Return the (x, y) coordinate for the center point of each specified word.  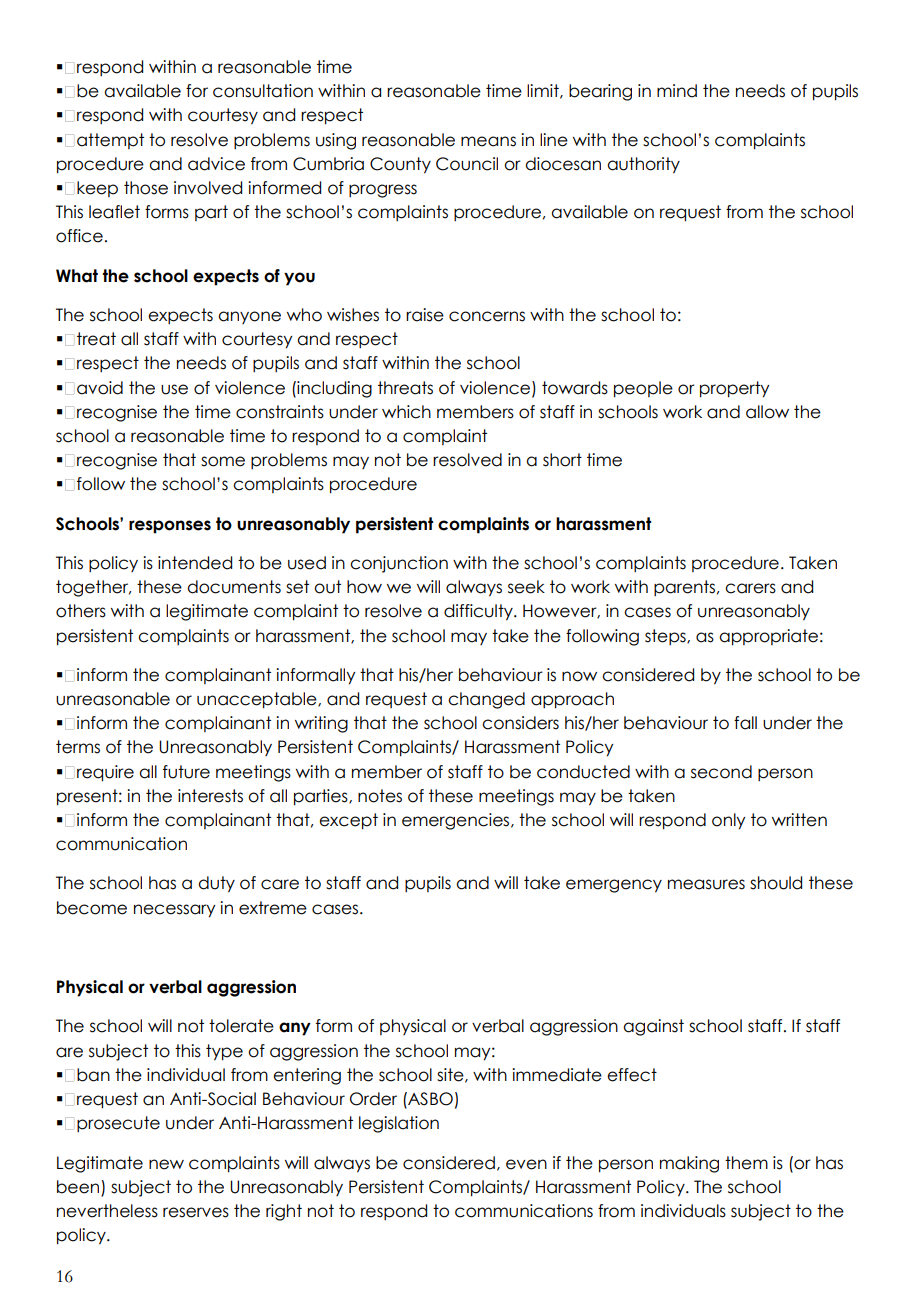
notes (380, 796)
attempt (110, 141)
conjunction (399, 564)
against (653, 1027)
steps (666, 637)
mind (677, 91)
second (721, 772)
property (734, 389)
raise (425, 315)
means (488, 141)
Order (373, 1099)
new (166, 1164)
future (186, 772)
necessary (174, 911)
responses (170, 527)
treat (96, 339)
